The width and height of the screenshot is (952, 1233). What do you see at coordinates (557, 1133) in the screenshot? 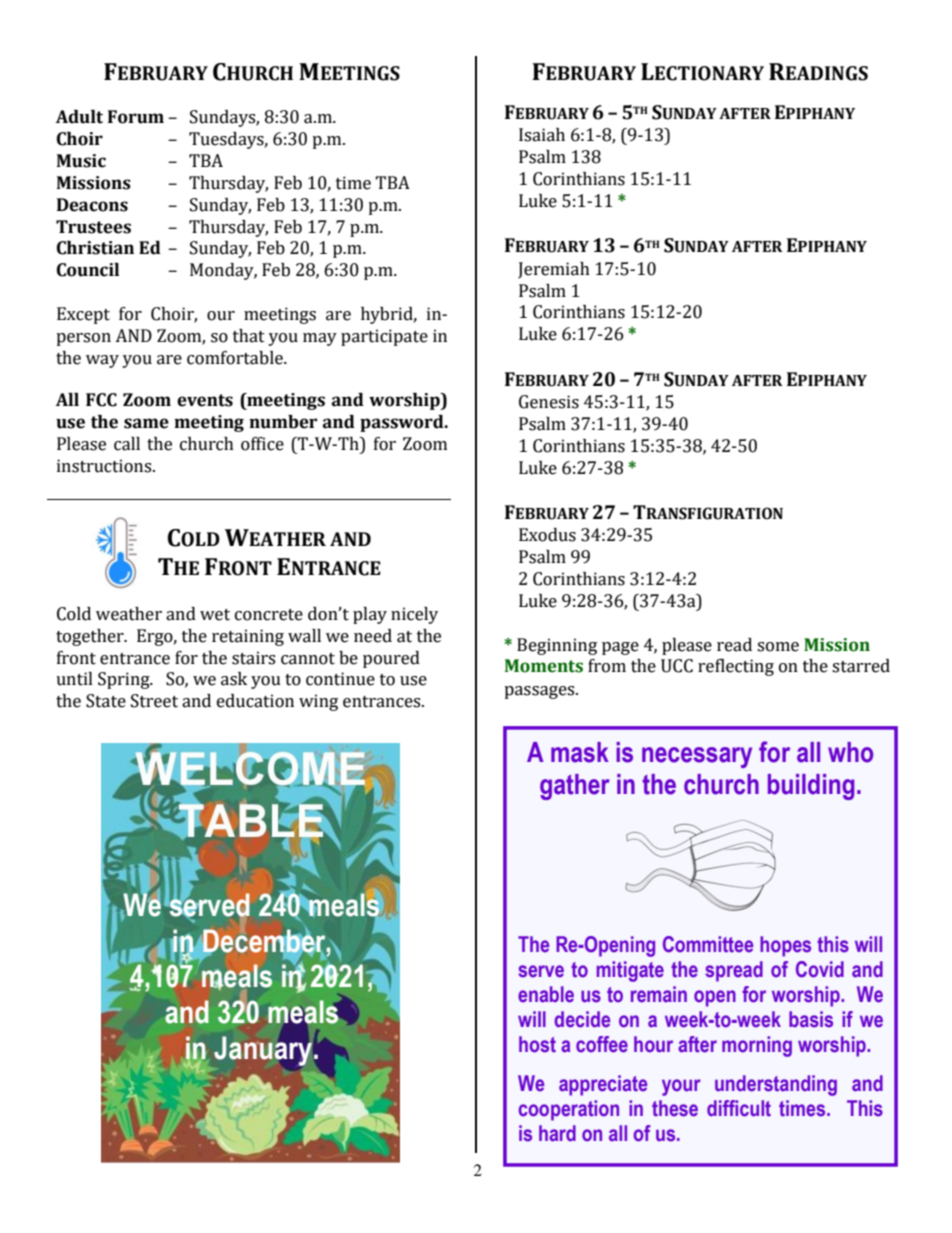
I see `hard` at bounding box center [557, 1133].
